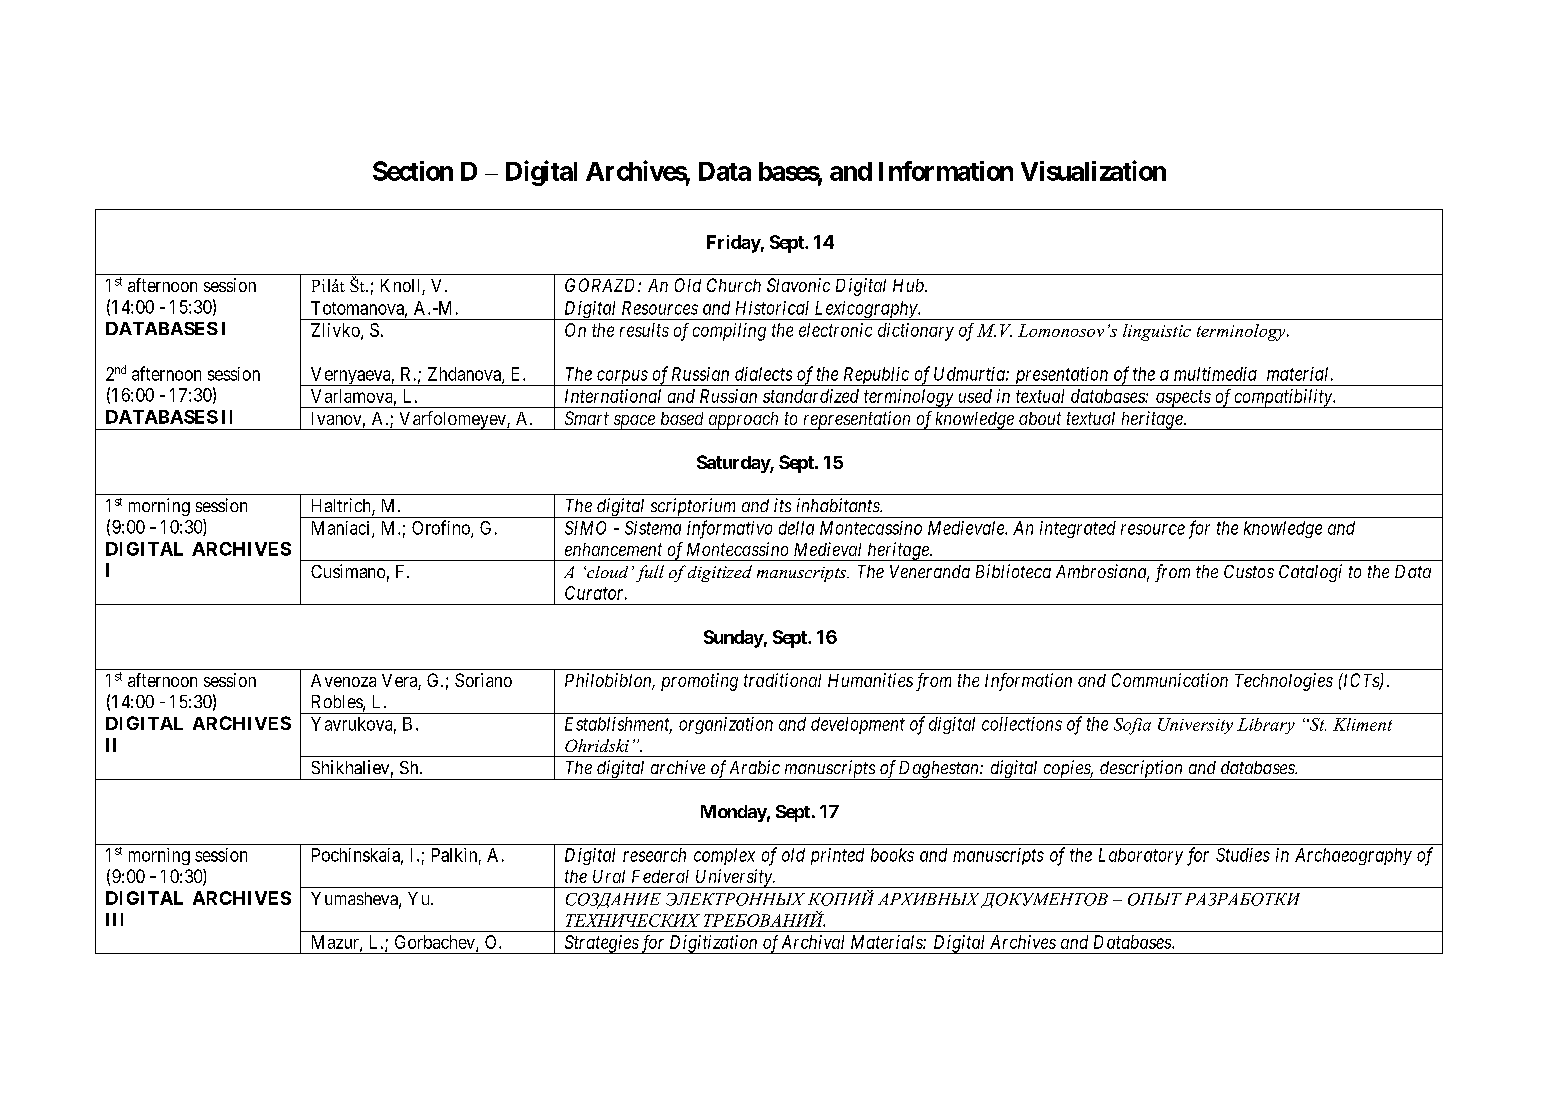 The image size is (1564, 1106). I want to click on Visualization, so click(1093, 170).
